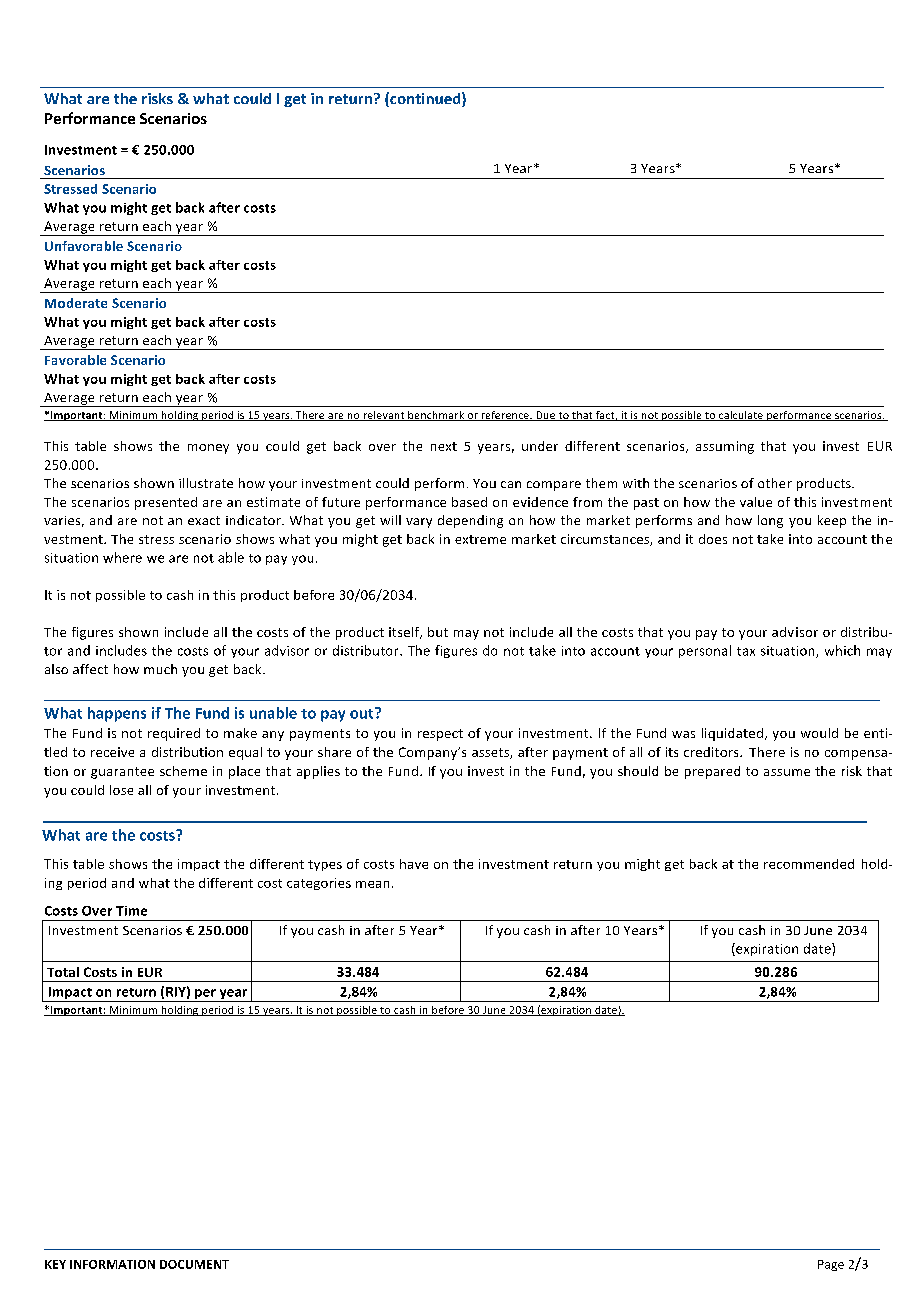  Describe the element at coordinates (440, 735) in the screenshot. I see `respect` at that location.
